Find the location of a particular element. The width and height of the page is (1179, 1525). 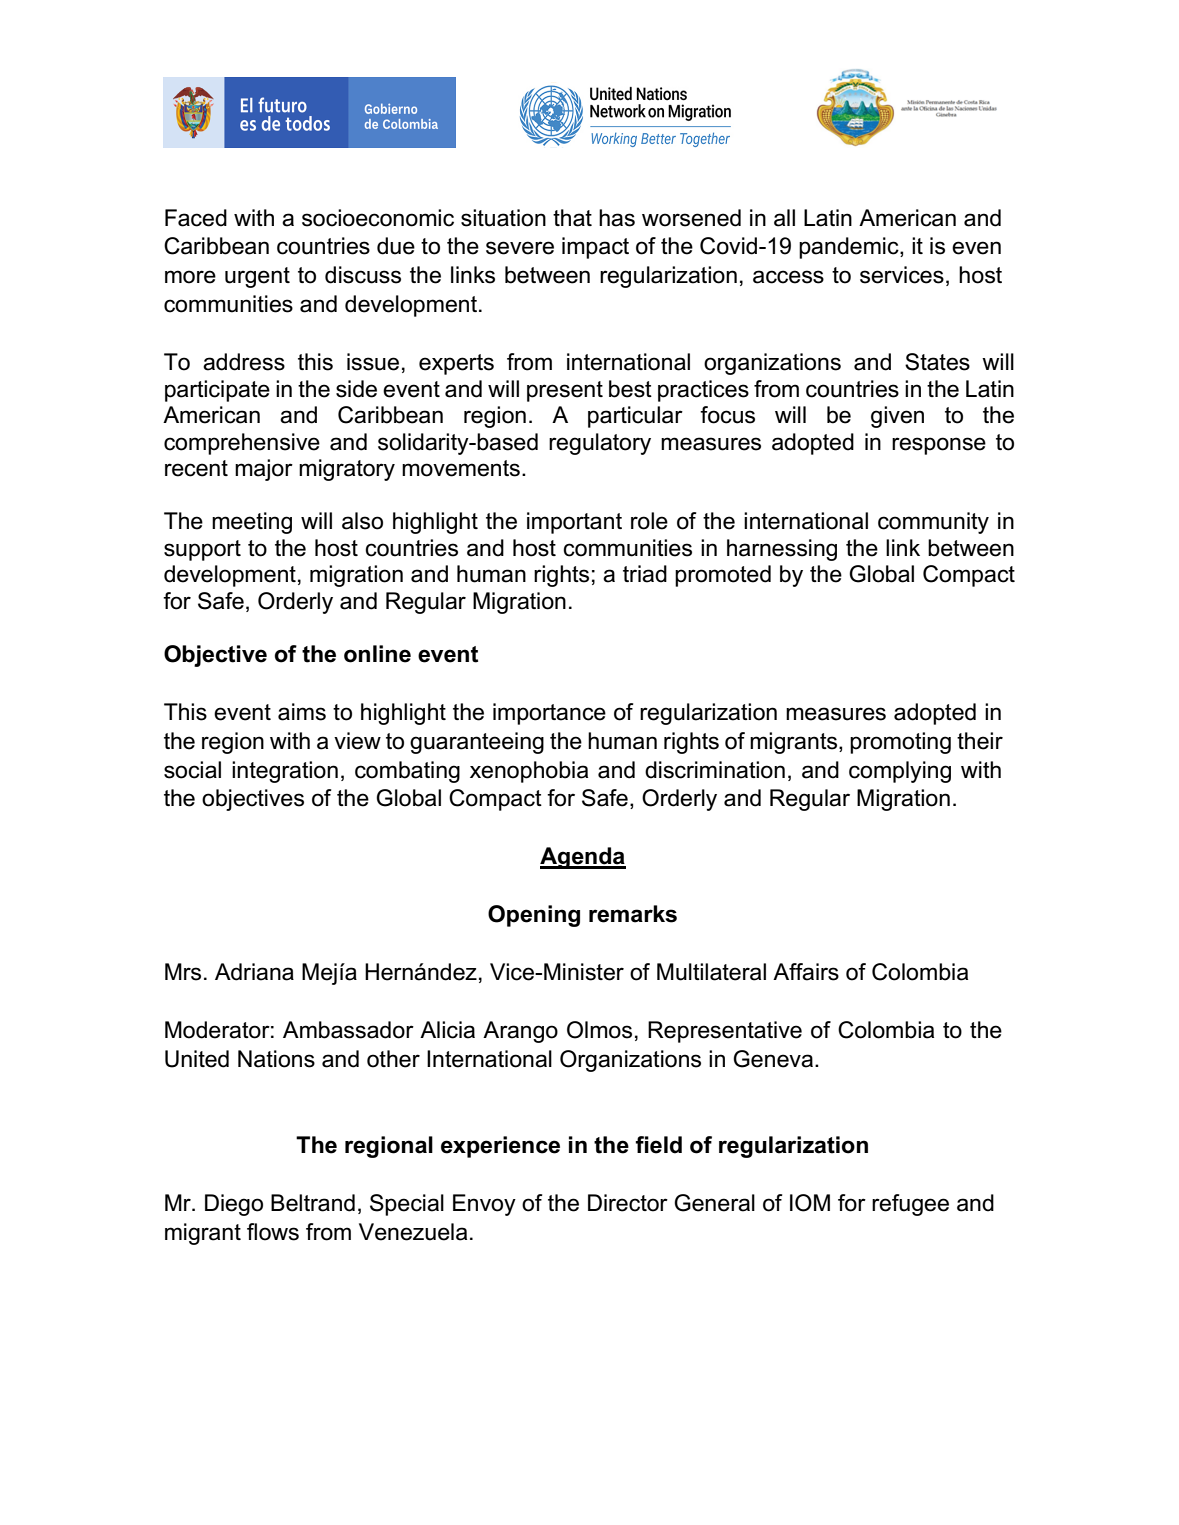

impact is located at coordinates (595, 248).
